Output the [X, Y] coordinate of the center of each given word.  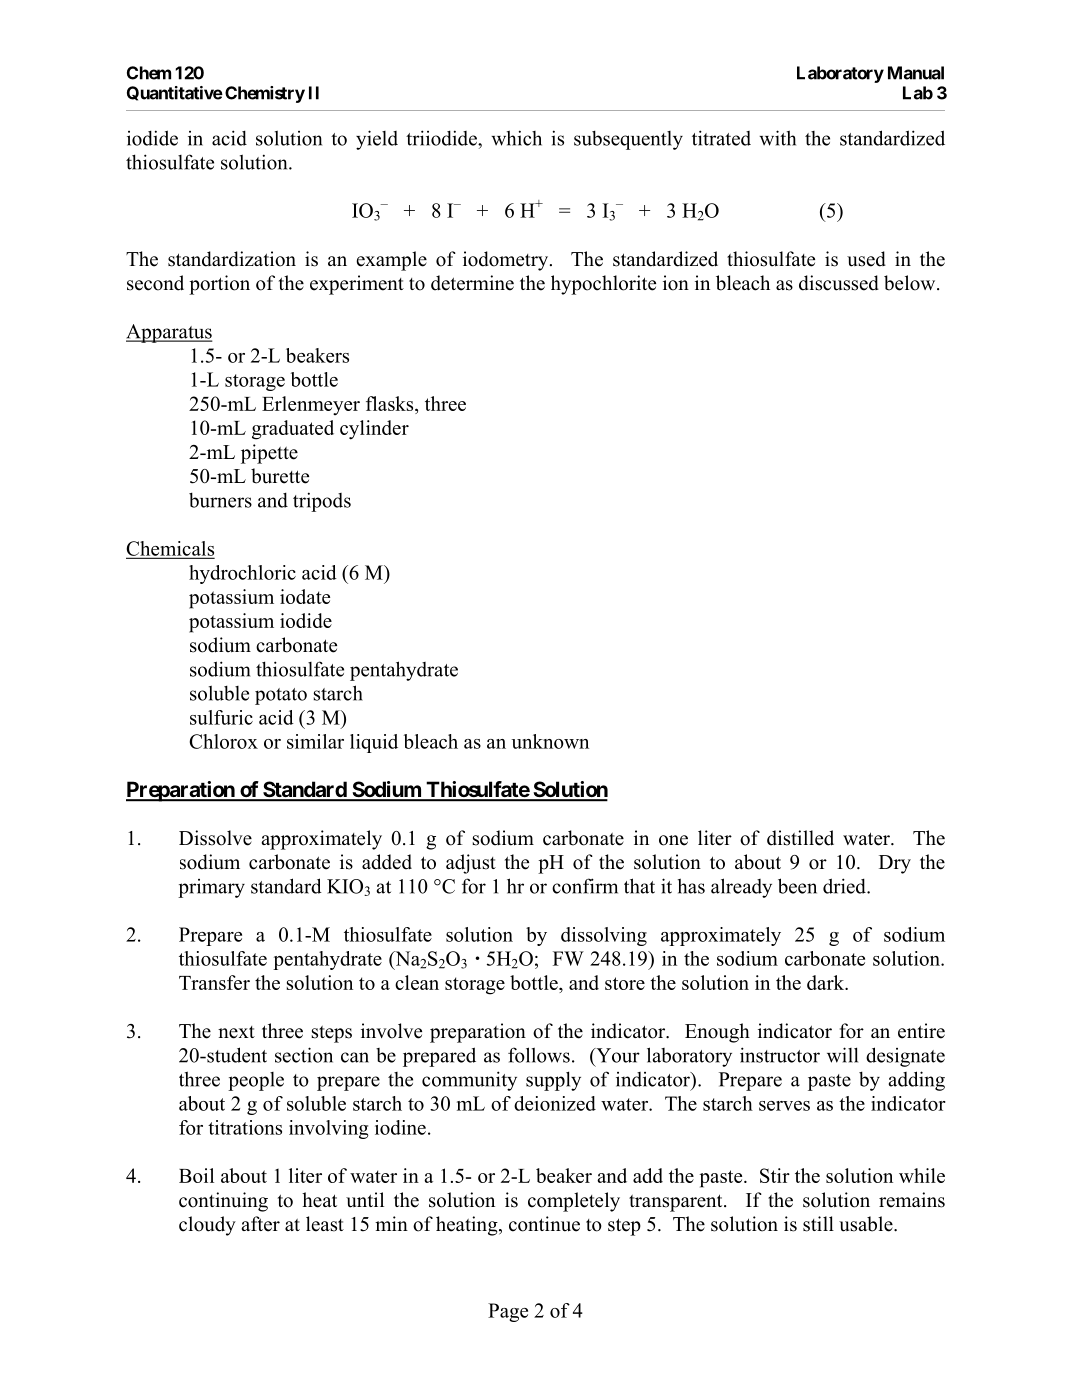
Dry [895, 864]
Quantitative [175, 93]
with [777, 138]
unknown [550, 741]
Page [508, 1312]
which [516, 138]
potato [281, 696]
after [260, 1224]
